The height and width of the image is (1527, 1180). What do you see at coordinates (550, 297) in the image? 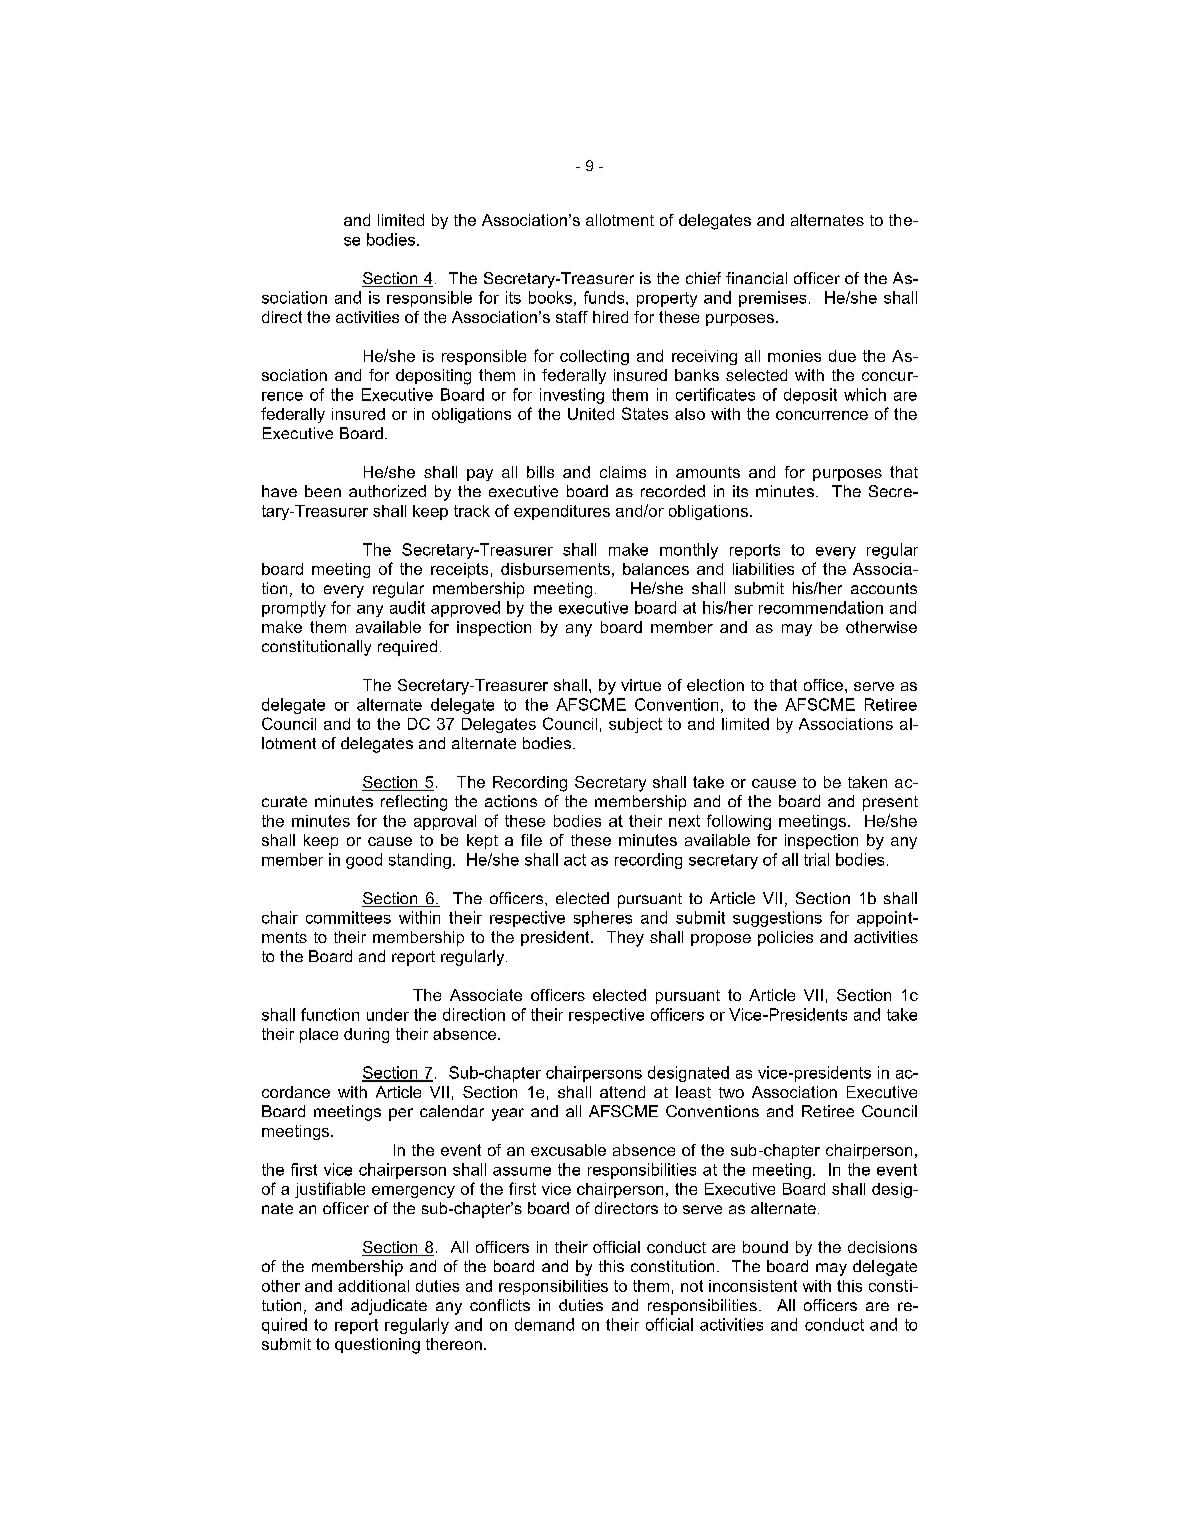
I see `books` at bounding box center [550, 297].
